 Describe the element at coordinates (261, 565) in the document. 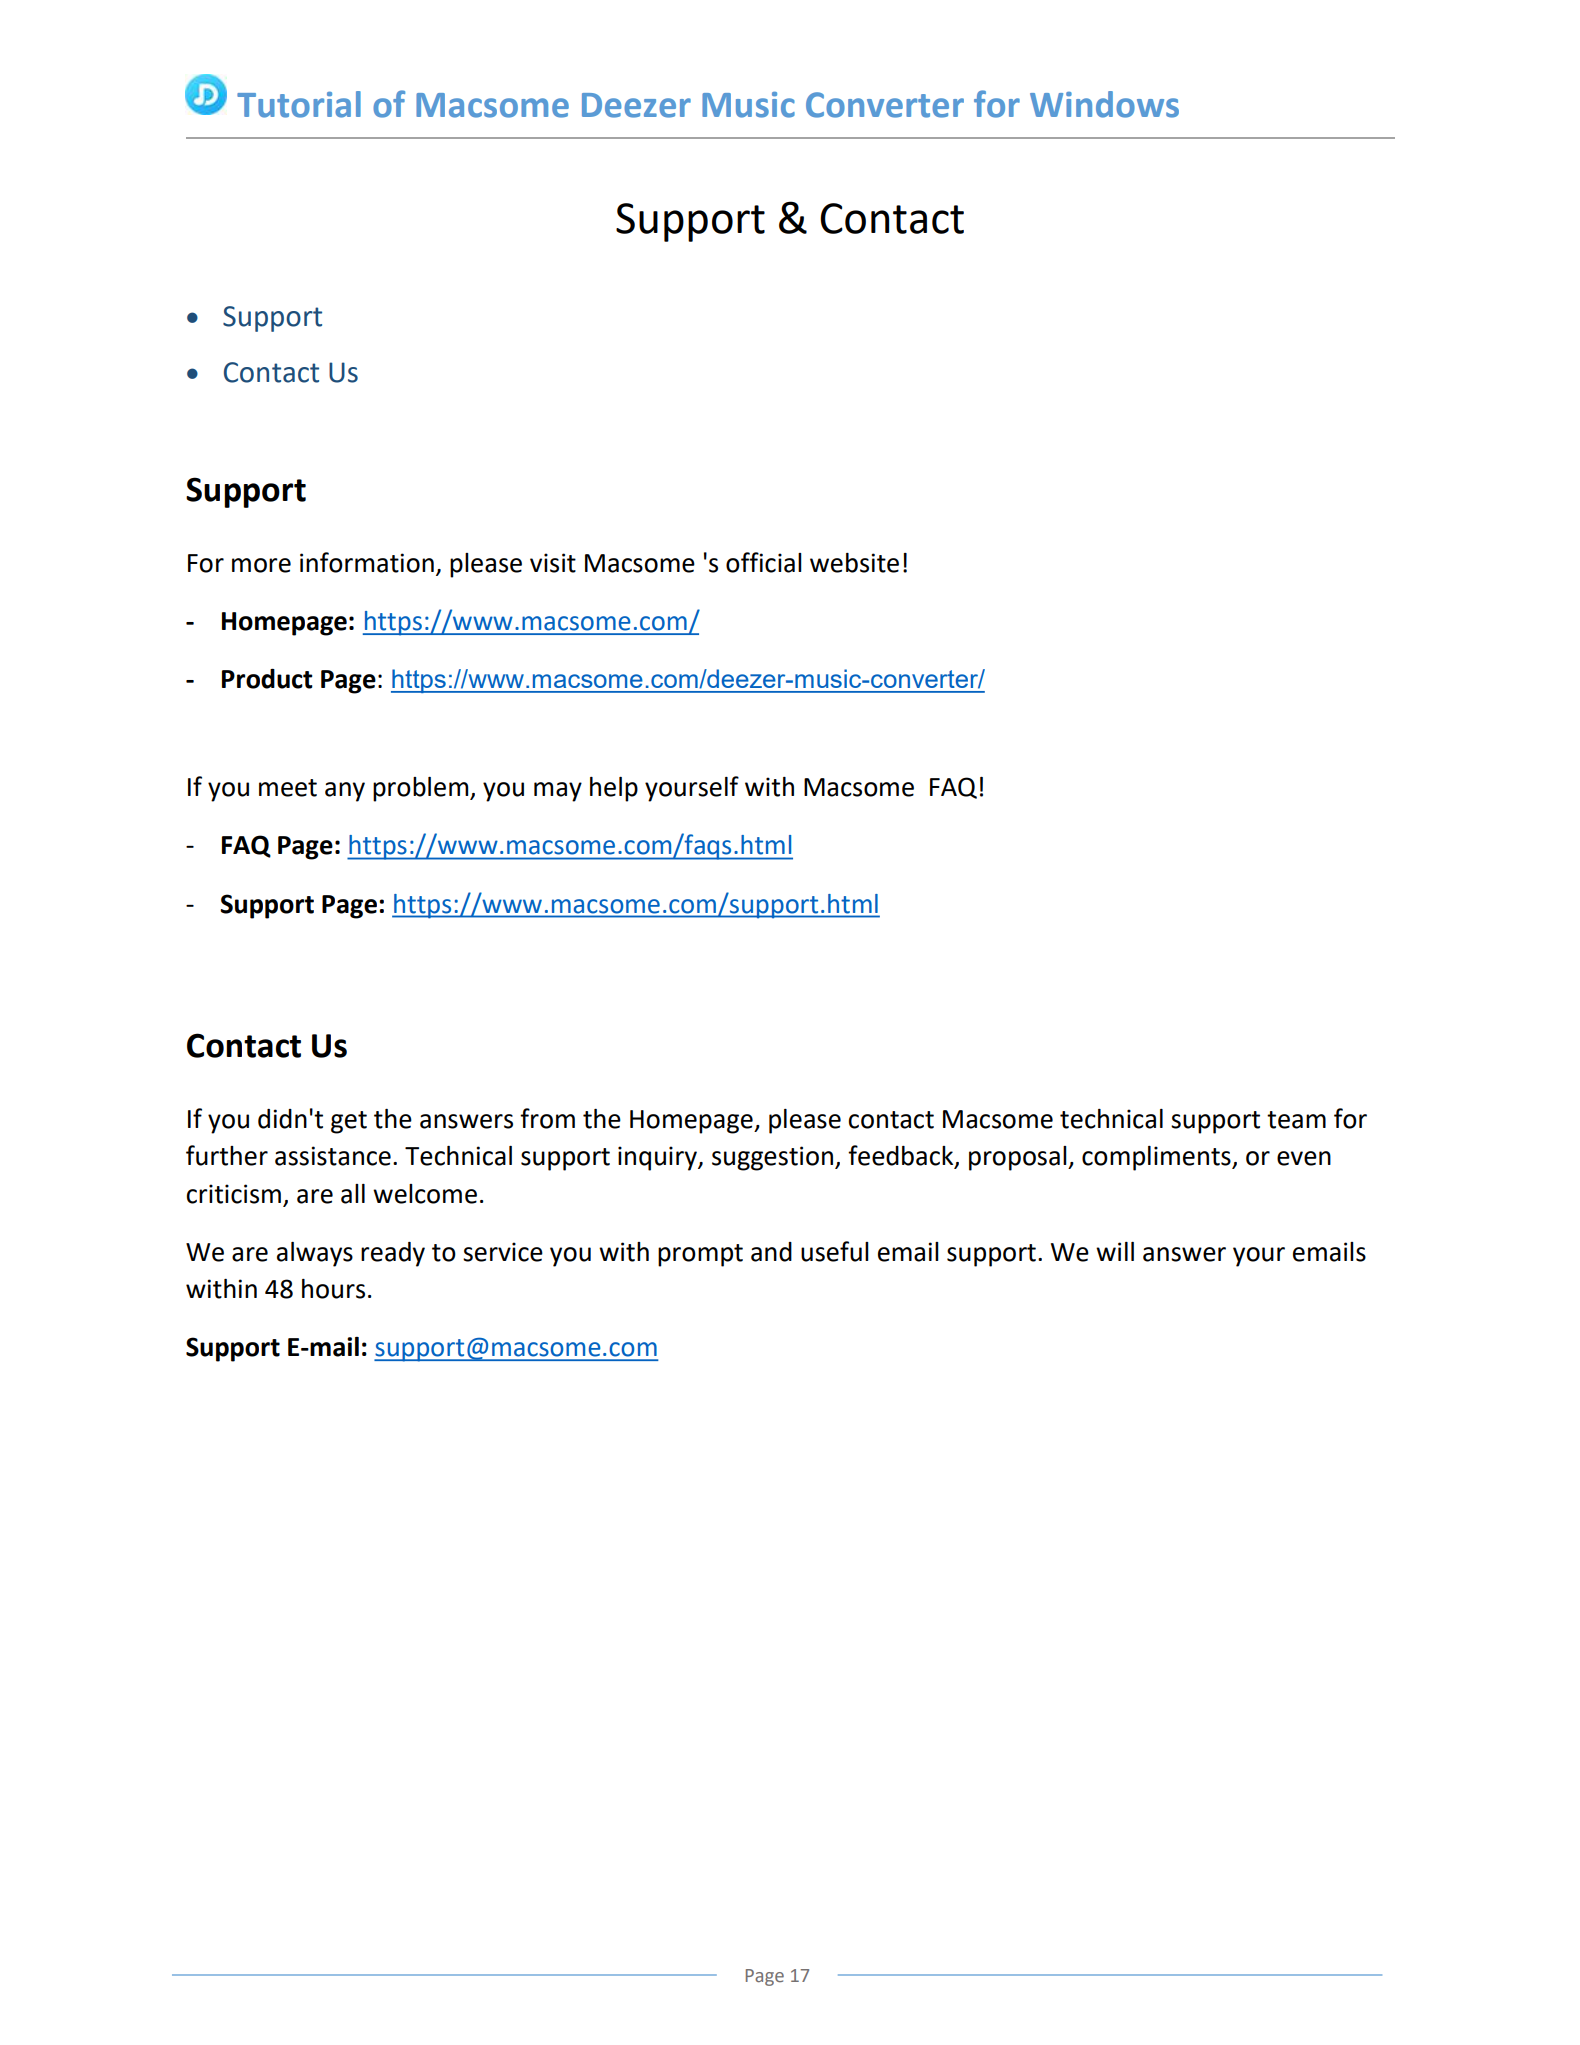

I see `more` at that location.
